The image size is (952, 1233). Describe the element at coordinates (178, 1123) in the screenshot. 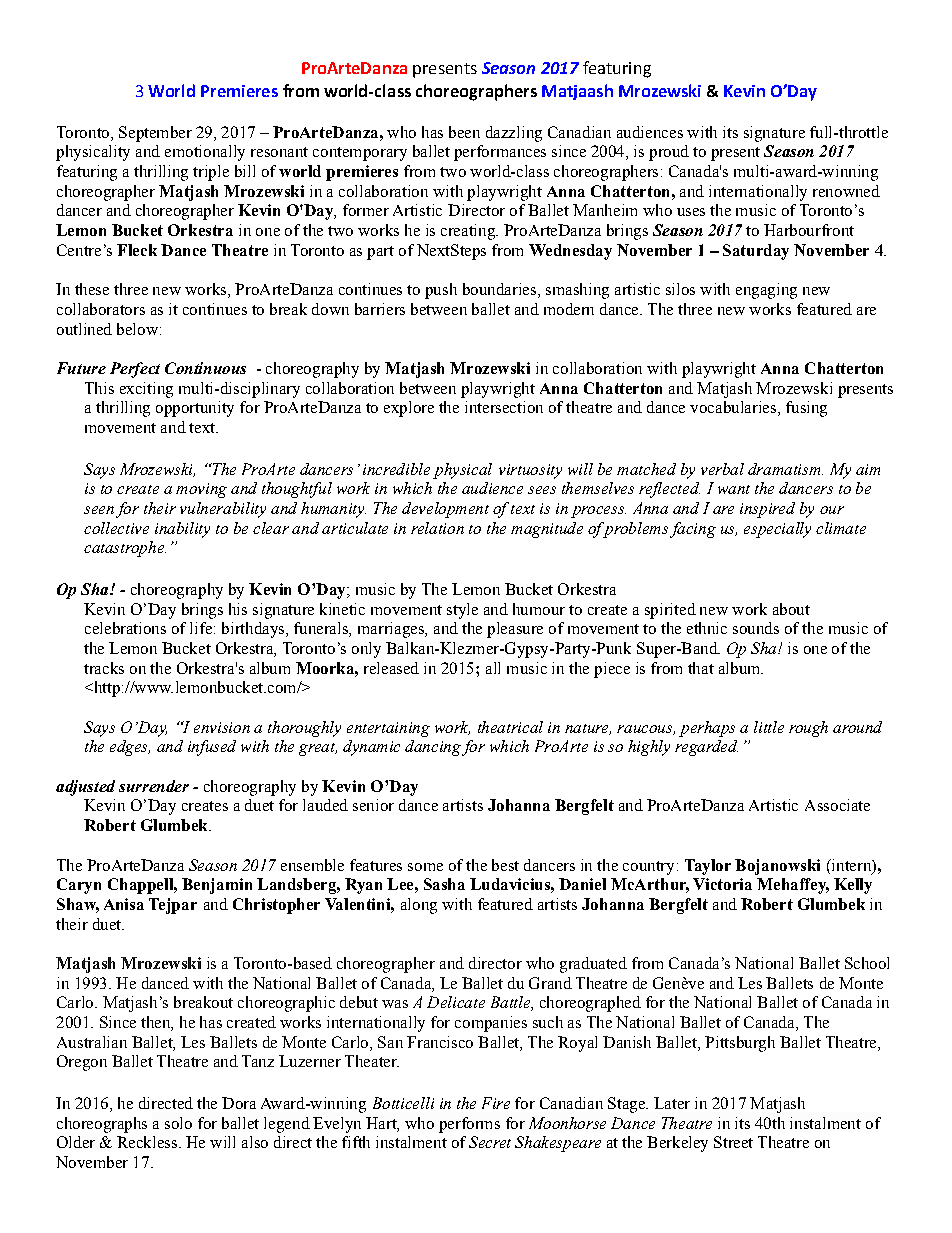

I see `solo` at that location.
